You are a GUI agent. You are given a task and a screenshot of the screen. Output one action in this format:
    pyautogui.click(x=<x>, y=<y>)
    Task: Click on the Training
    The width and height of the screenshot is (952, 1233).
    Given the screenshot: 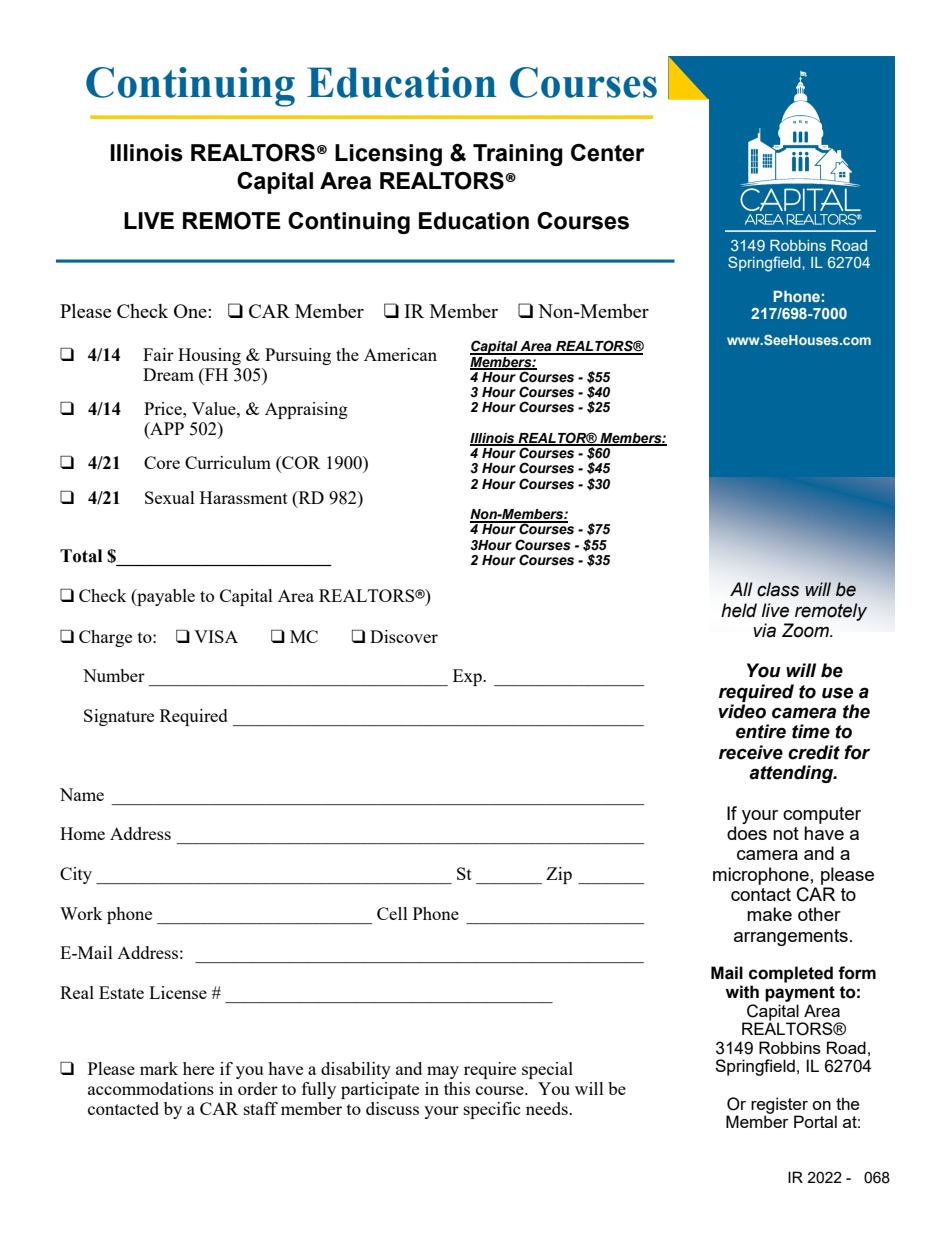 What is the action you would take?
    pyautogui.click(x=518, y=155)
